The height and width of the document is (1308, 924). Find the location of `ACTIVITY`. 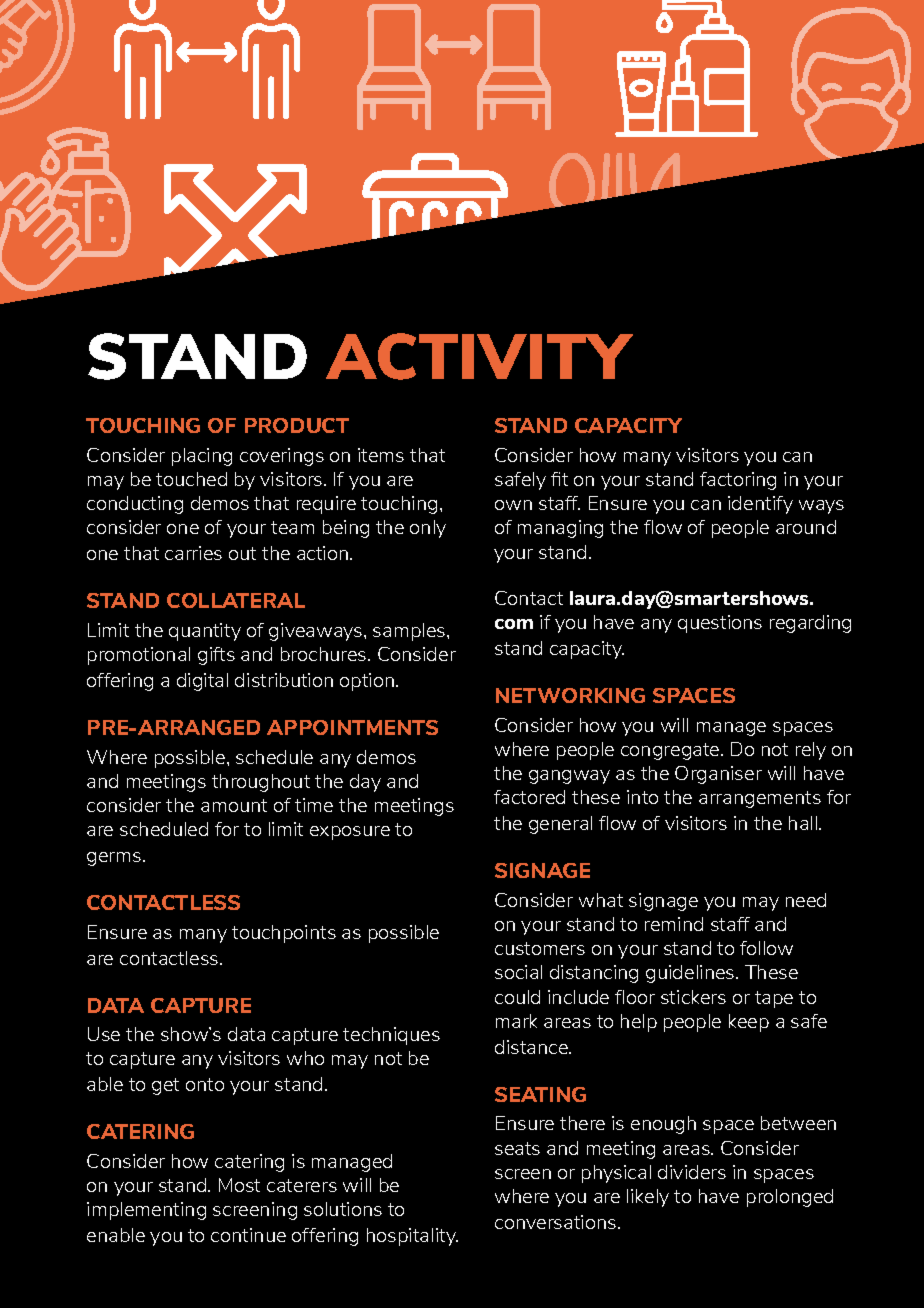

ACTIVITY is located at coordinates (479, 356).
